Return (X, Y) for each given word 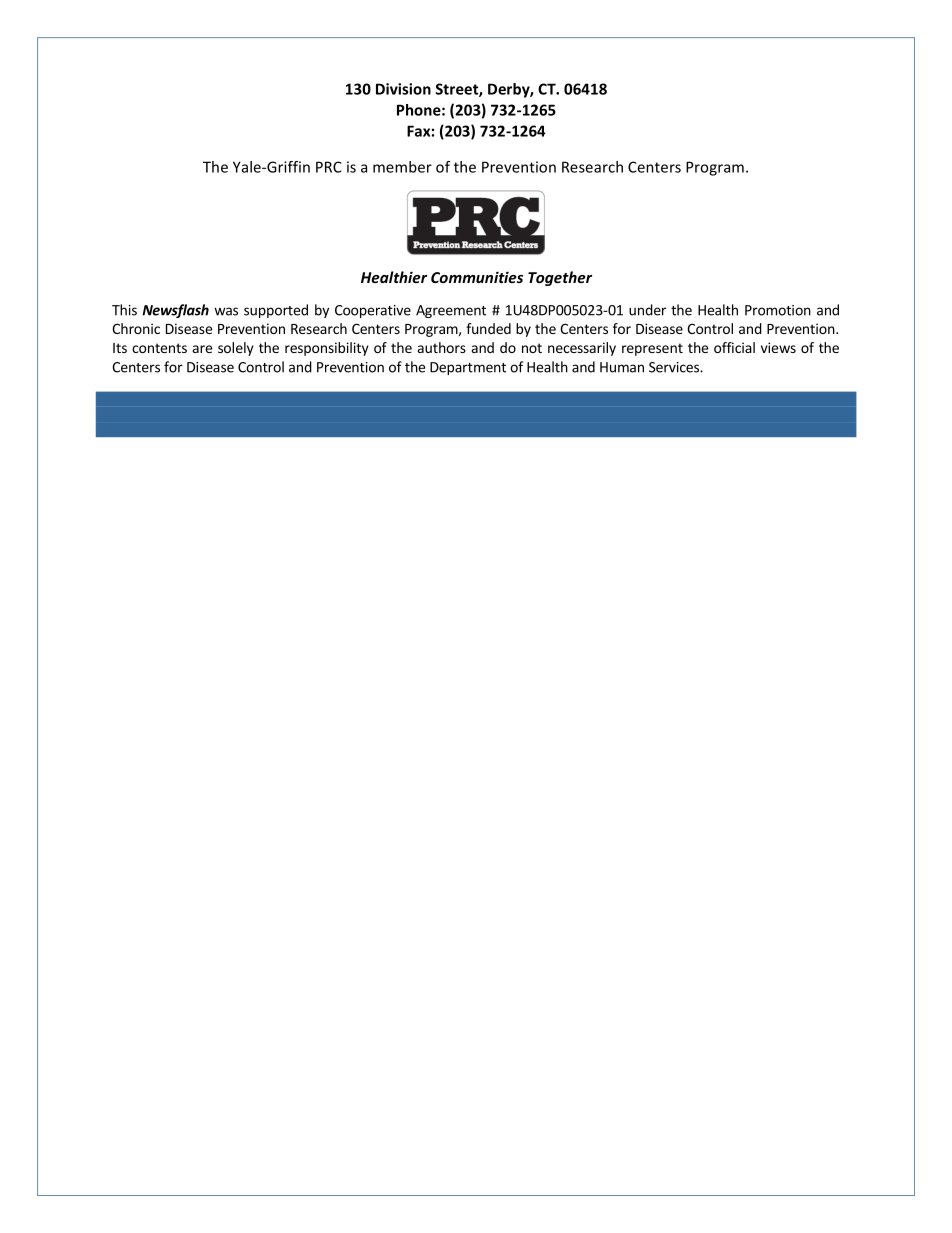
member (402, 167)
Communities (477, 277)
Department (468, 368)
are (202, 349)
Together (560, 278)
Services (675, 367)
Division (403, 89)
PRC (329, 167)
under (647, 310)
